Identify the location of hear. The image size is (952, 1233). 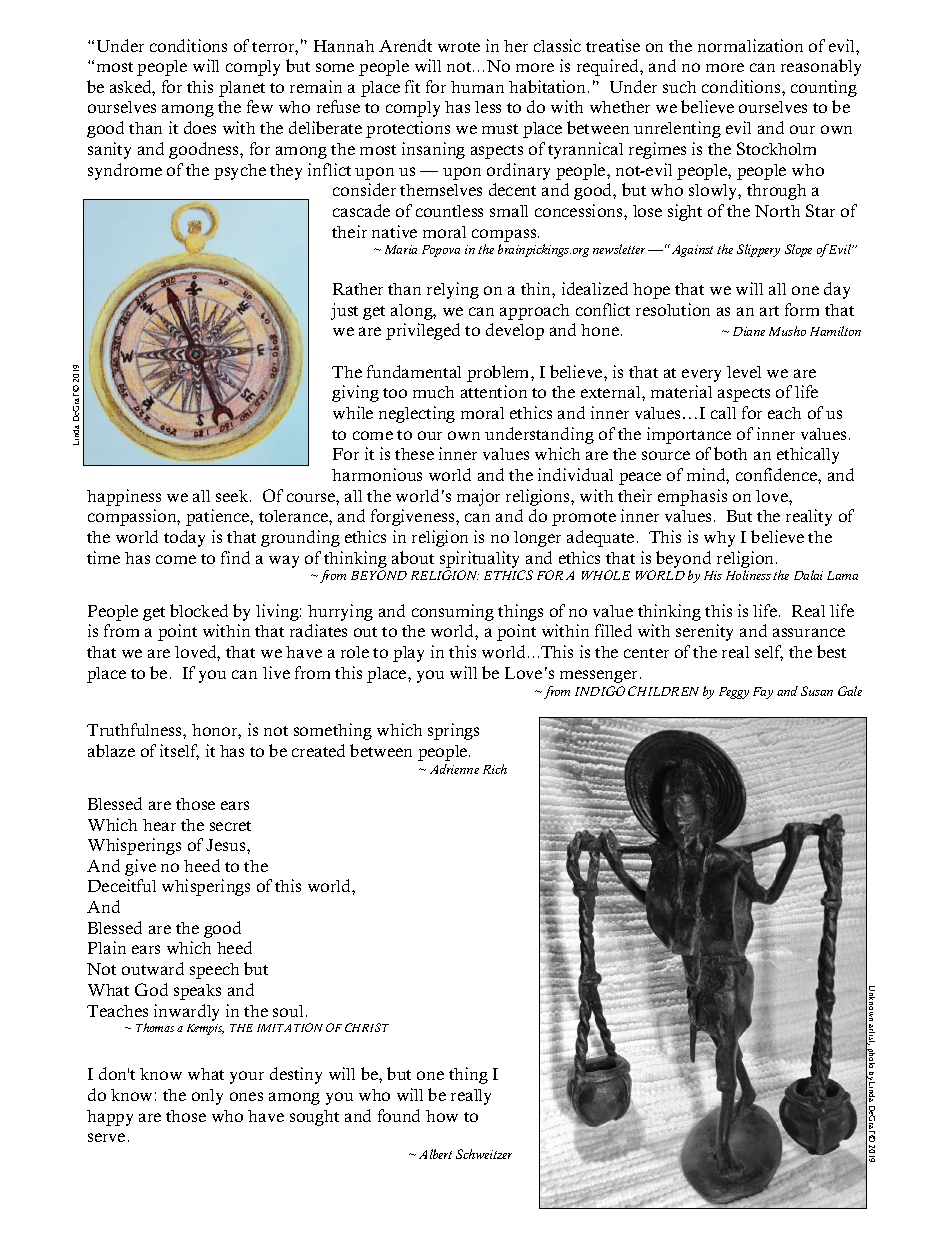
(159, 825).
